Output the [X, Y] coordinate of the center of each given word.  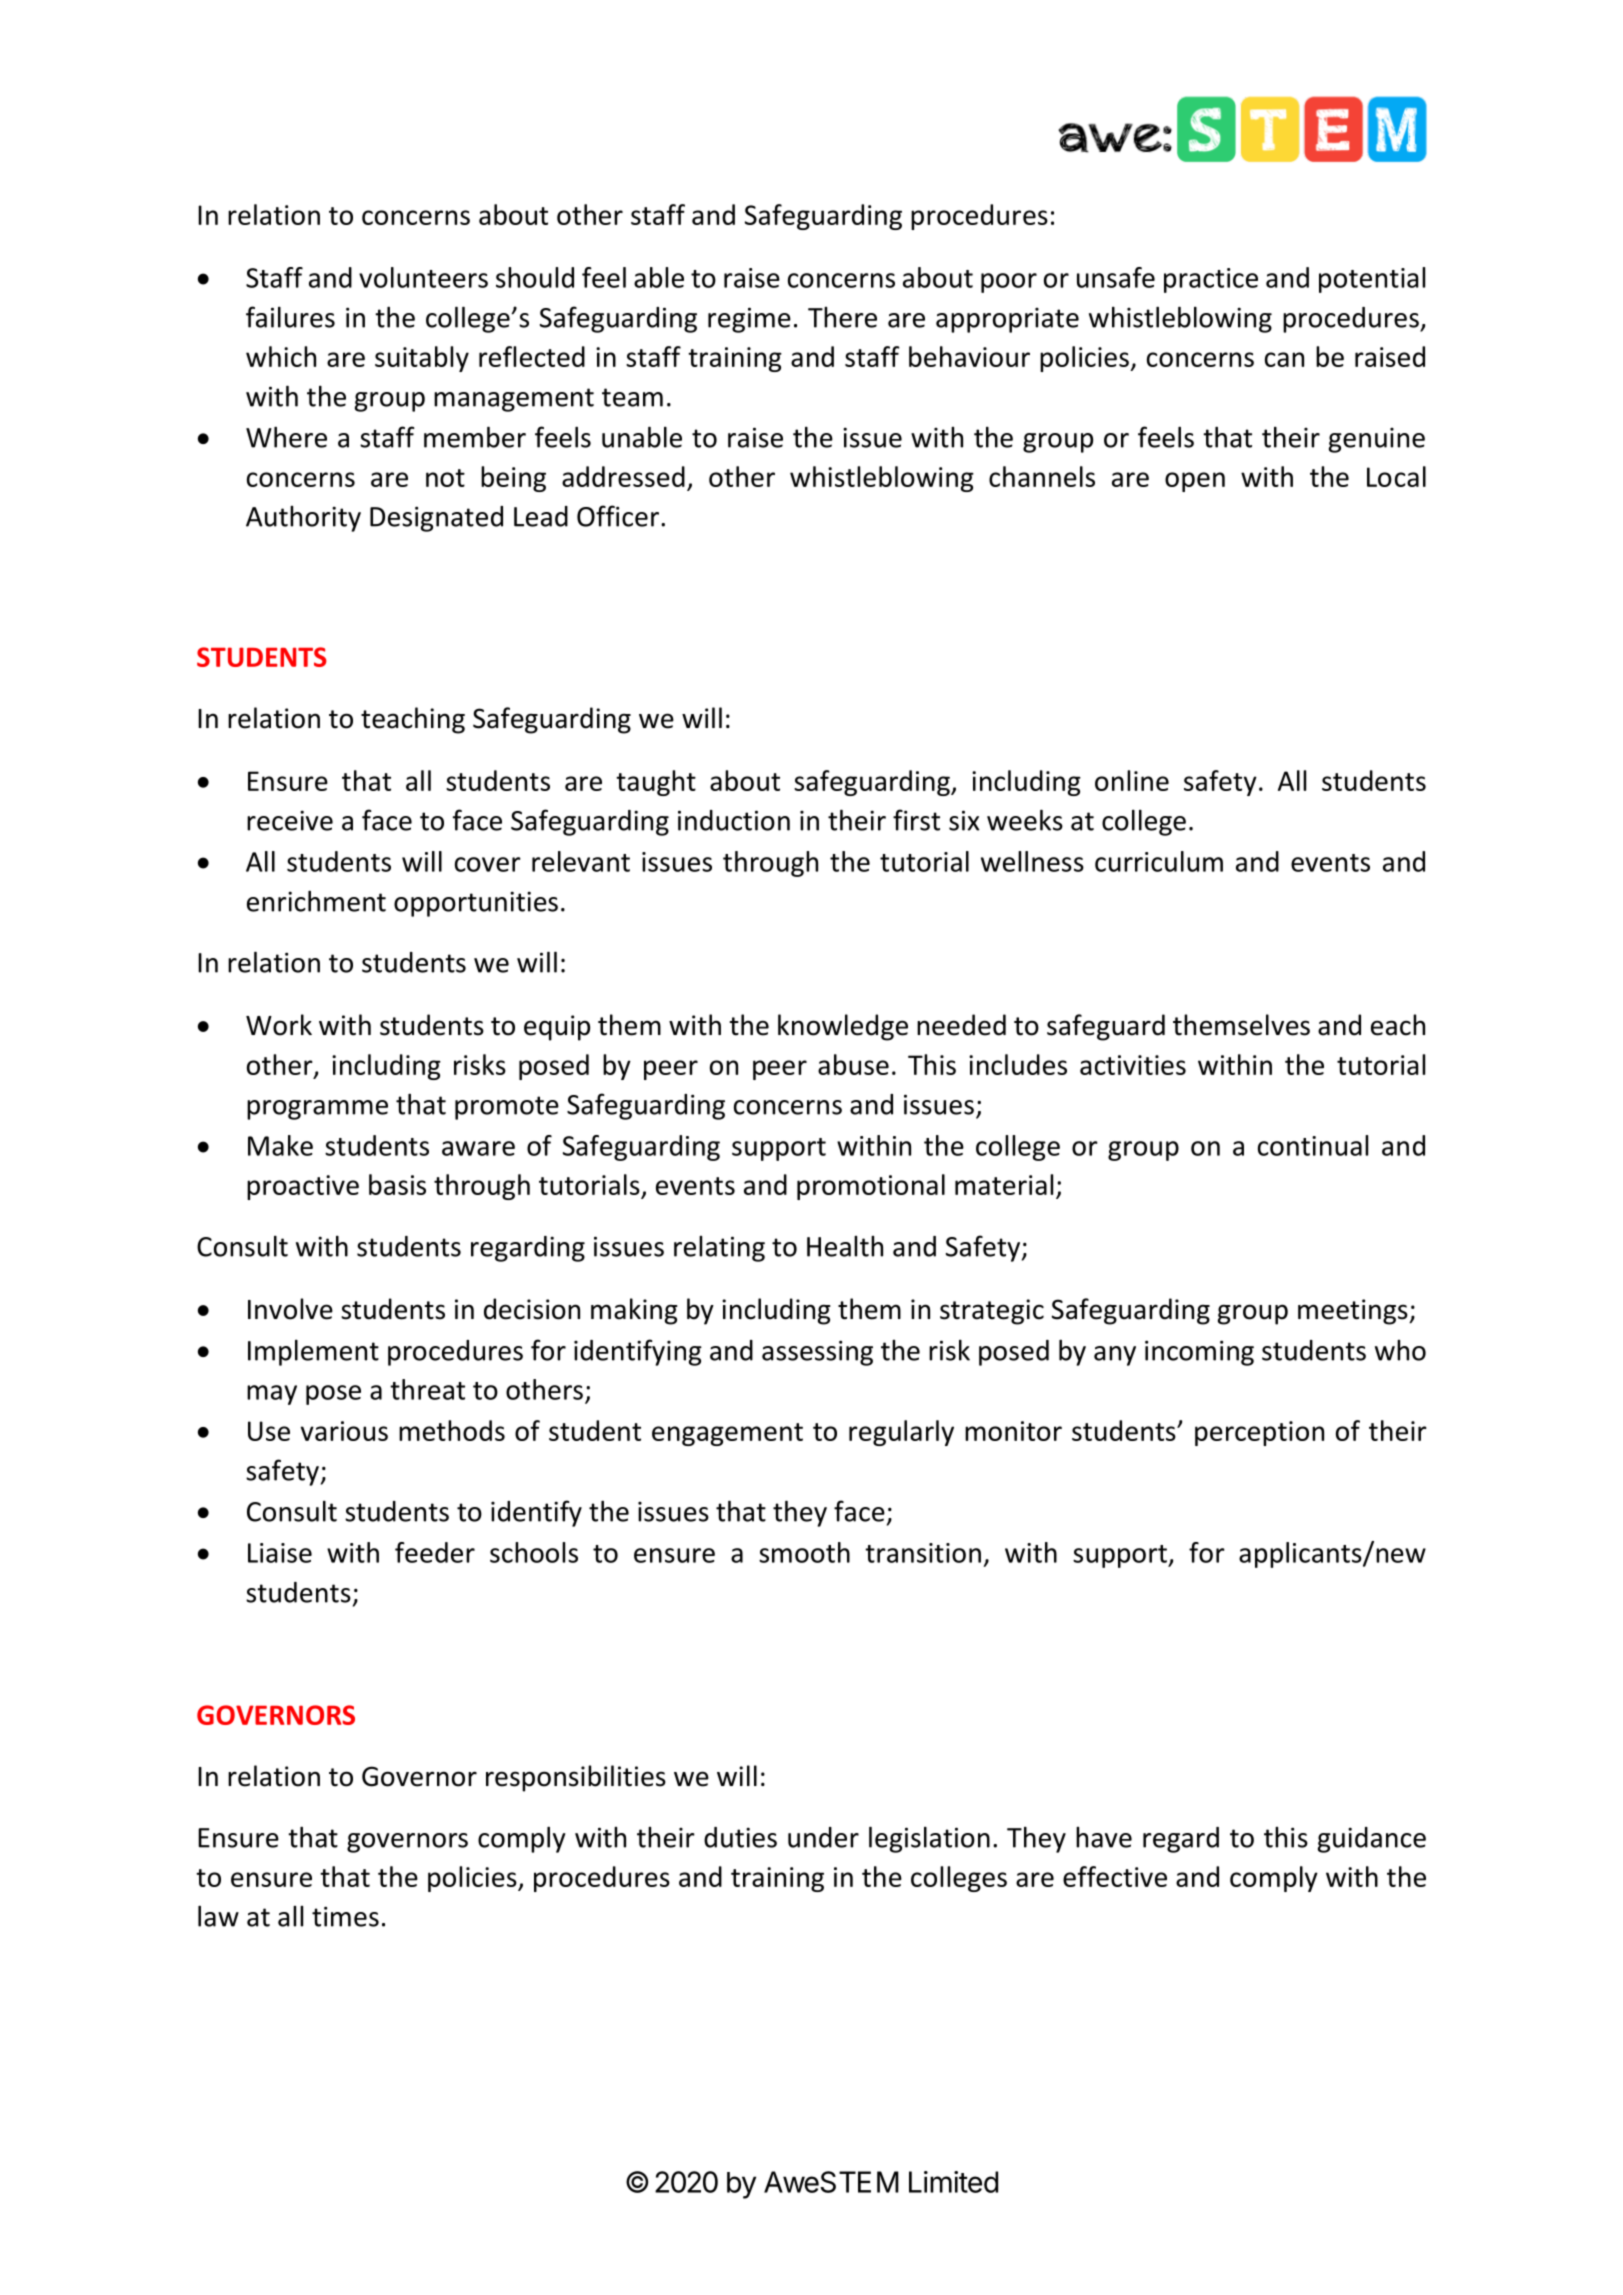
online [1132, 780]
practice [1211, 280]
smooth [804, 1552]
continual [1313, 1145]
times [345, 1916]
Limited [953, 2182]
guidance [1372, 1840]
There [842, 317]
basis [397, 1184]
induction [734, 820]
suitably [422, 359]
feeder [435, 1552]
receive [290, 820]
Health [845, 1246]
